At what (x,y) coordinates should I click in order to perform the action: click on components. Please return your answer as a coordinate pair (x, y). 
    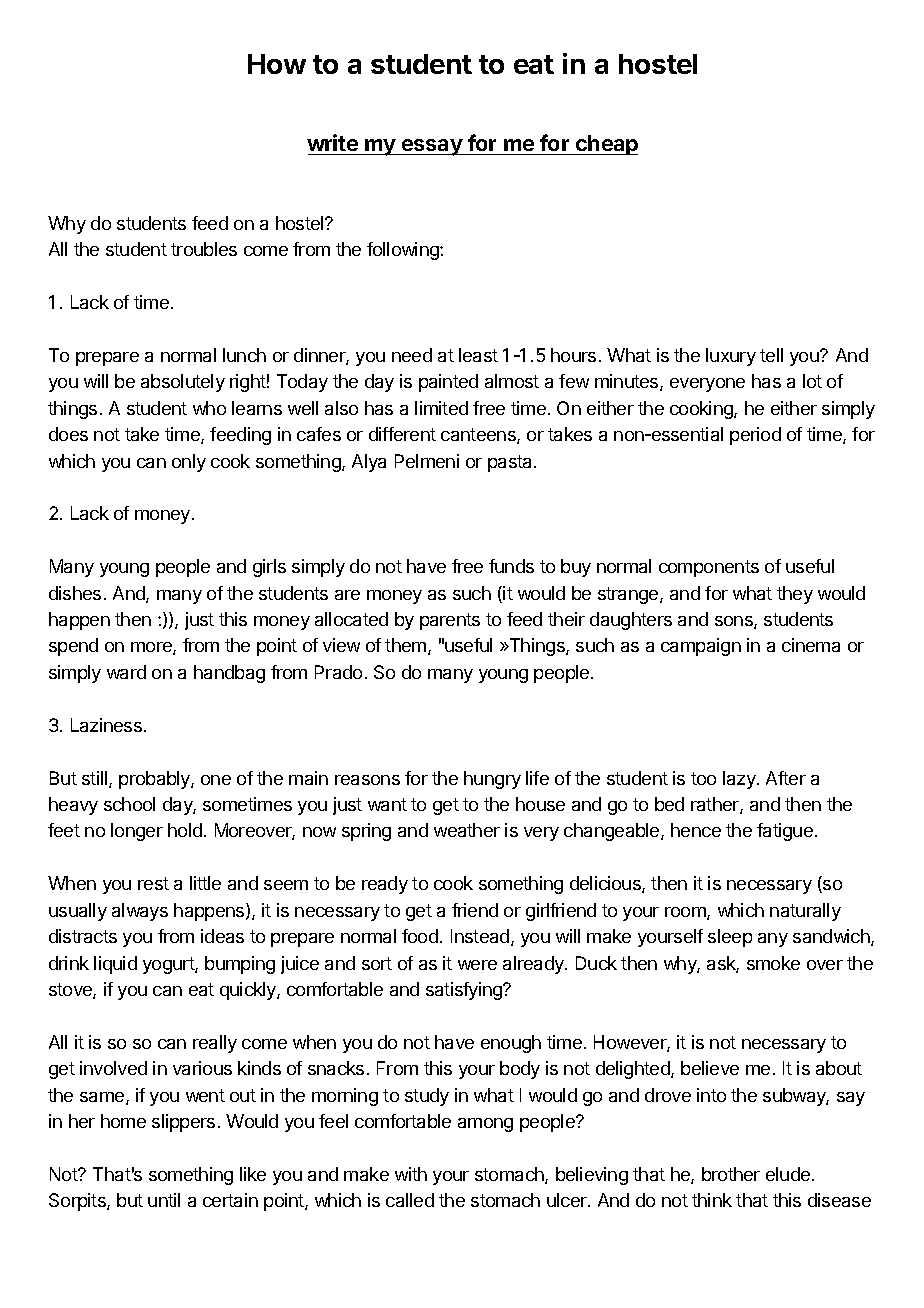
    Looking at the image, I should click on (709, 568).
